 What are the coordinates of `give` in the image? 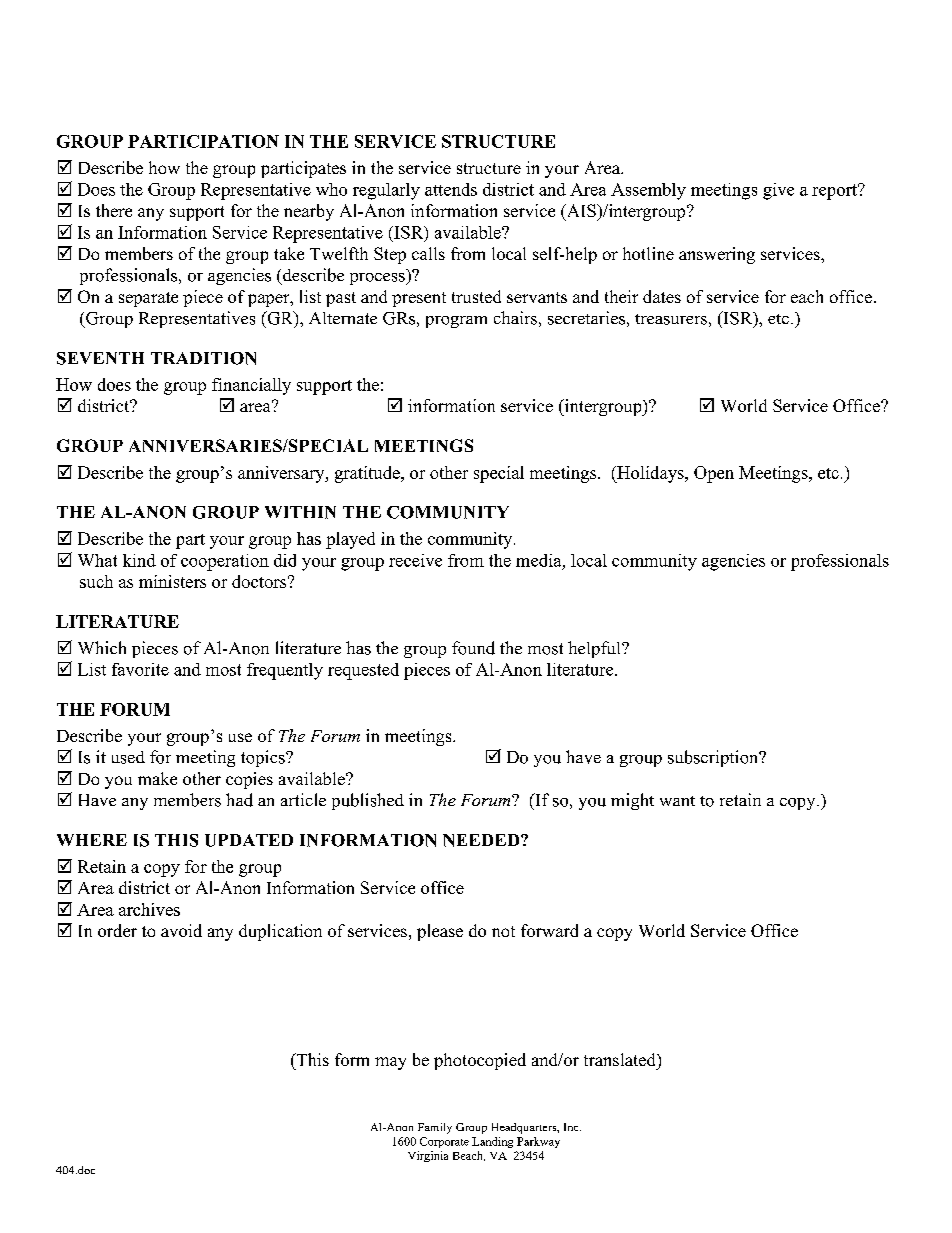 It's located at (778, 191).
